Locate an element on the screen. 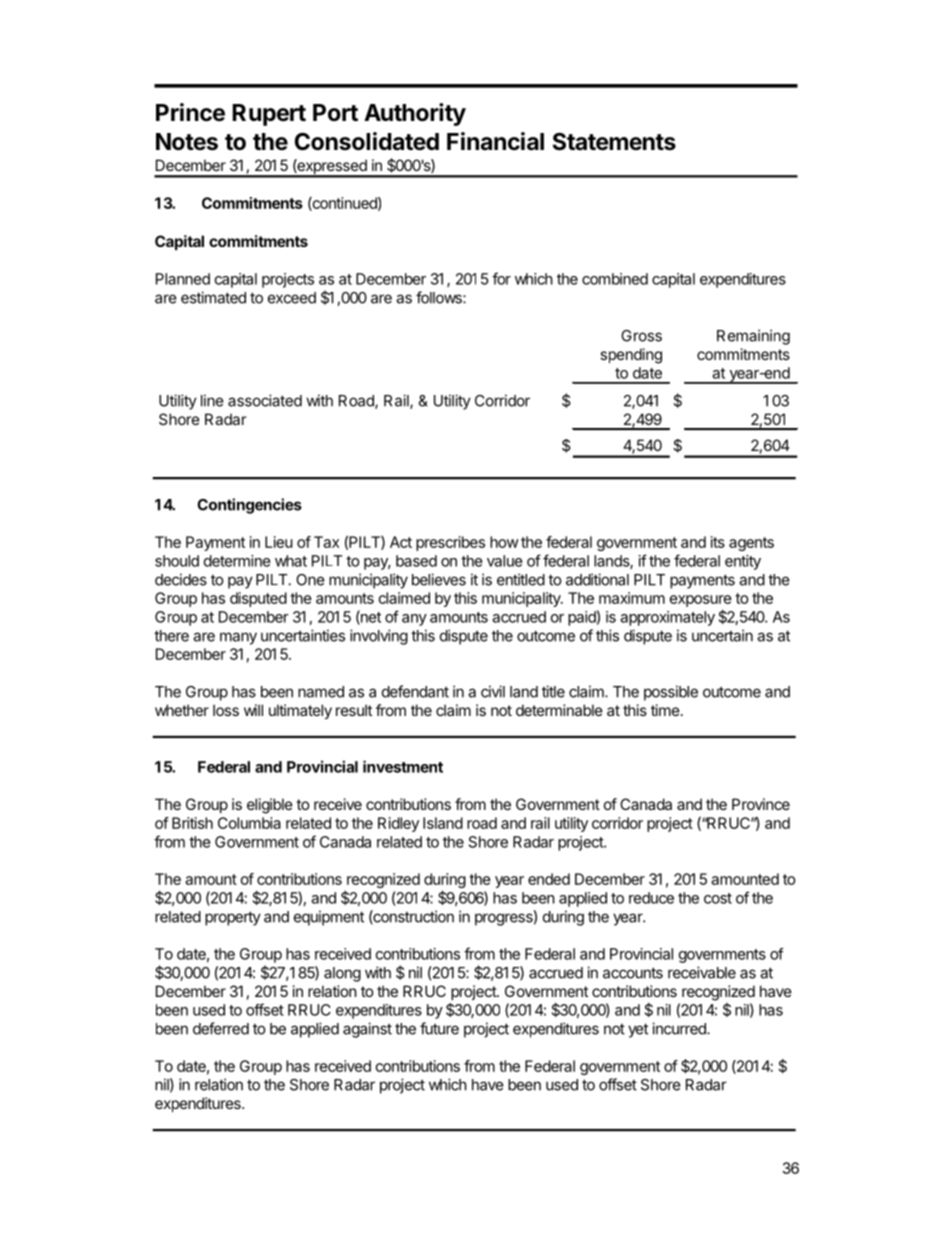 The image size is (952, 1233). Financial is located at coordinates (495, 141).
